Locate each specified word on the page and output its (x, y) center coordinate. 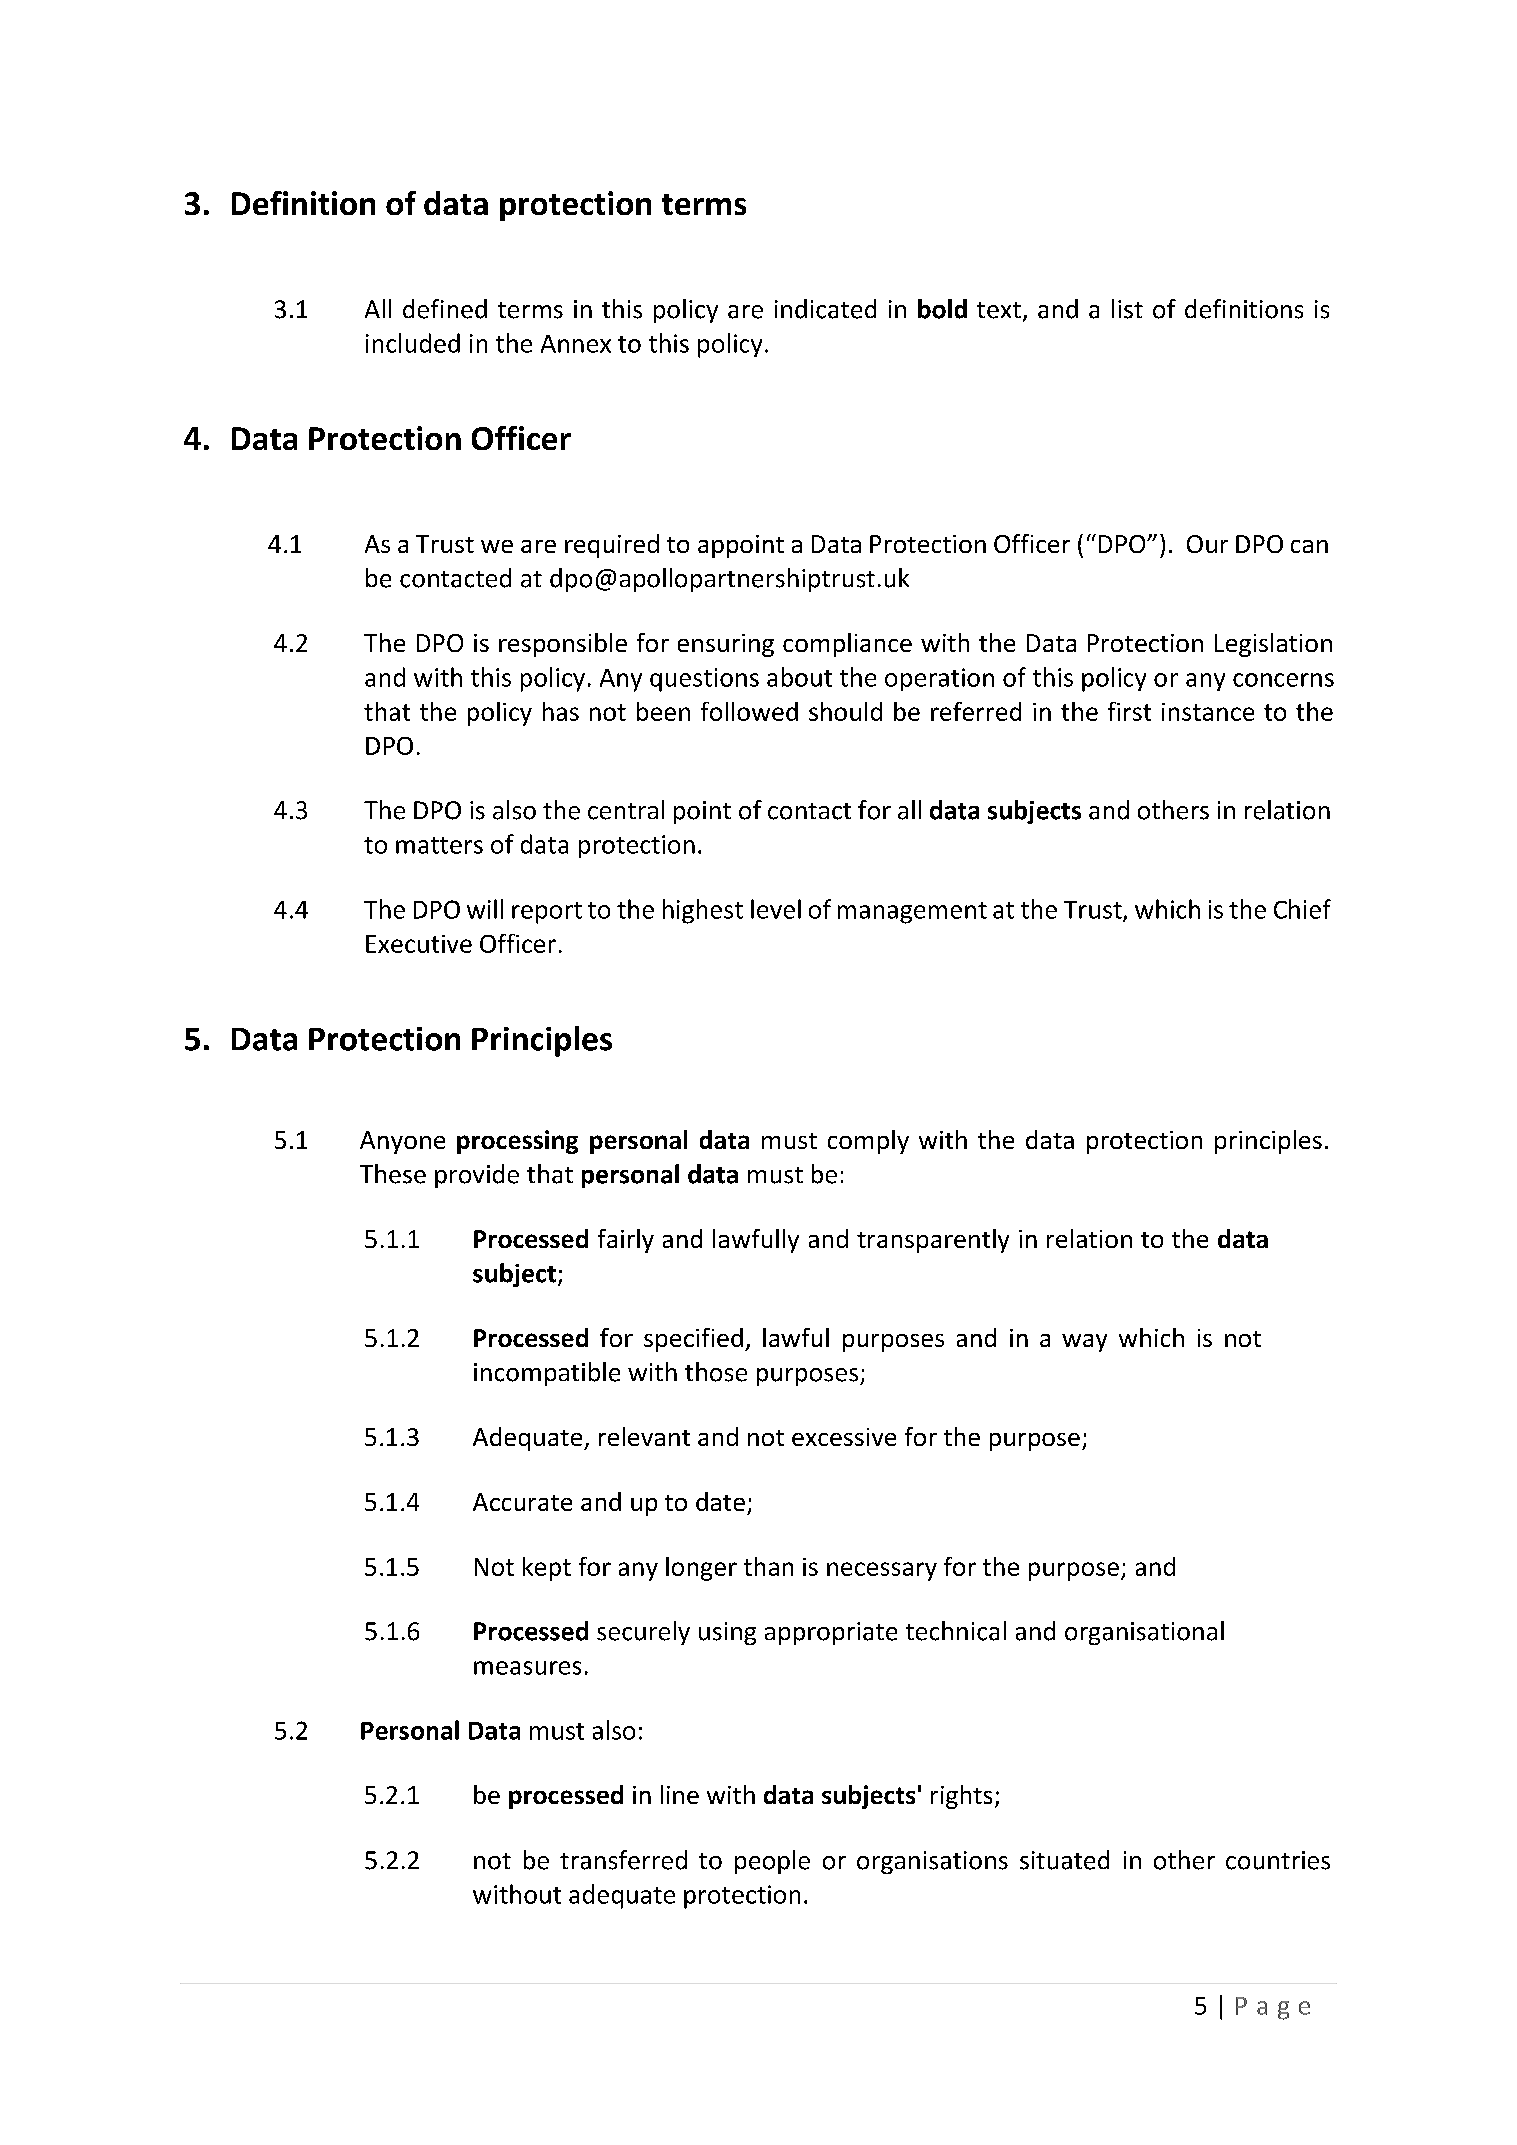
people (772, 1862)
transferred (623, 1860)
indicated (825, 309)
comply (868, 1142)
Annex (576, 344)
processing (517, 1142)
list (1127, 309)
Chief (1302, 909)
